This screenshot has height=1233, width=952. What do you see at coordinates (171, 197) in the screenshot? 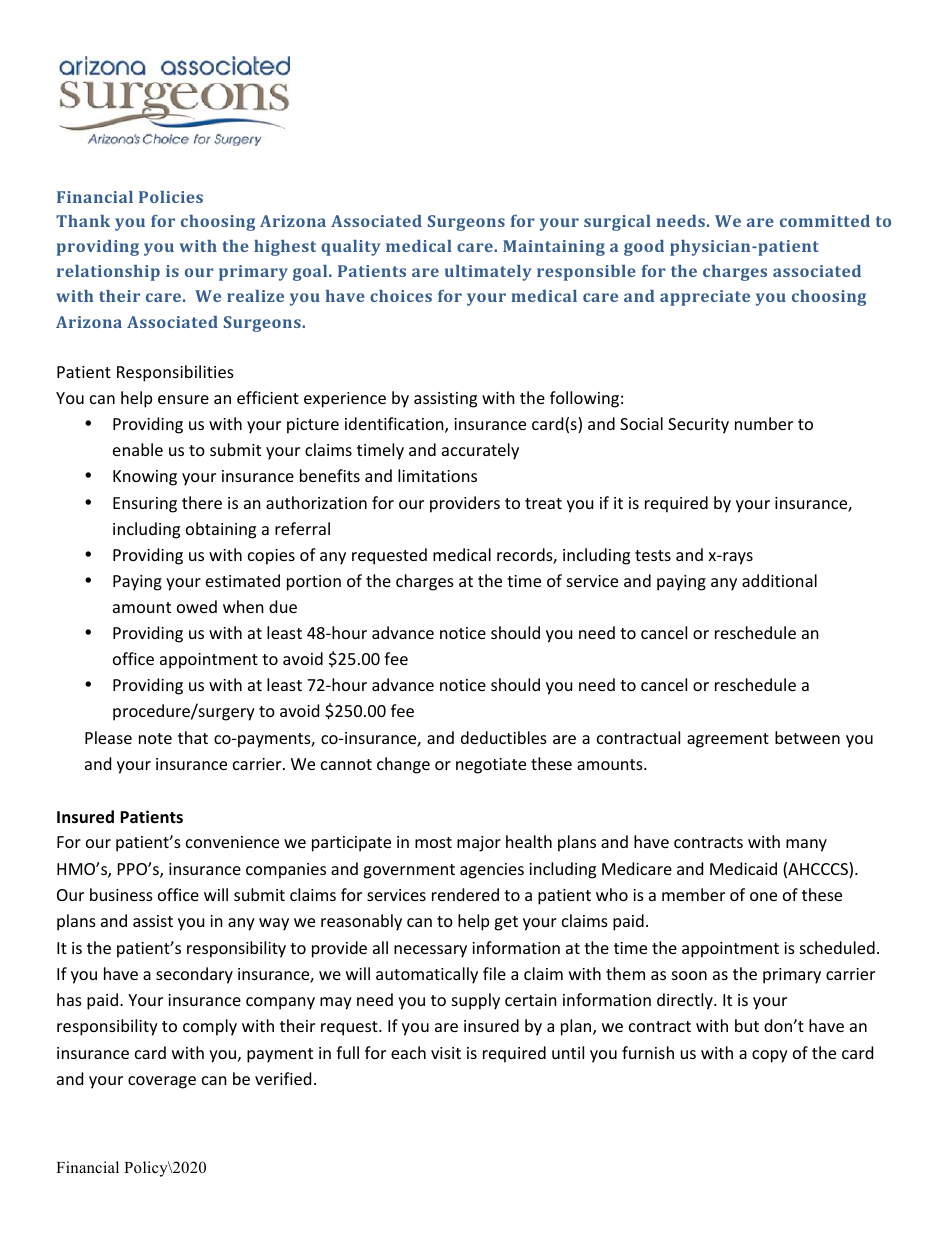
I see `Policies` at bounding box center [171, 197].
